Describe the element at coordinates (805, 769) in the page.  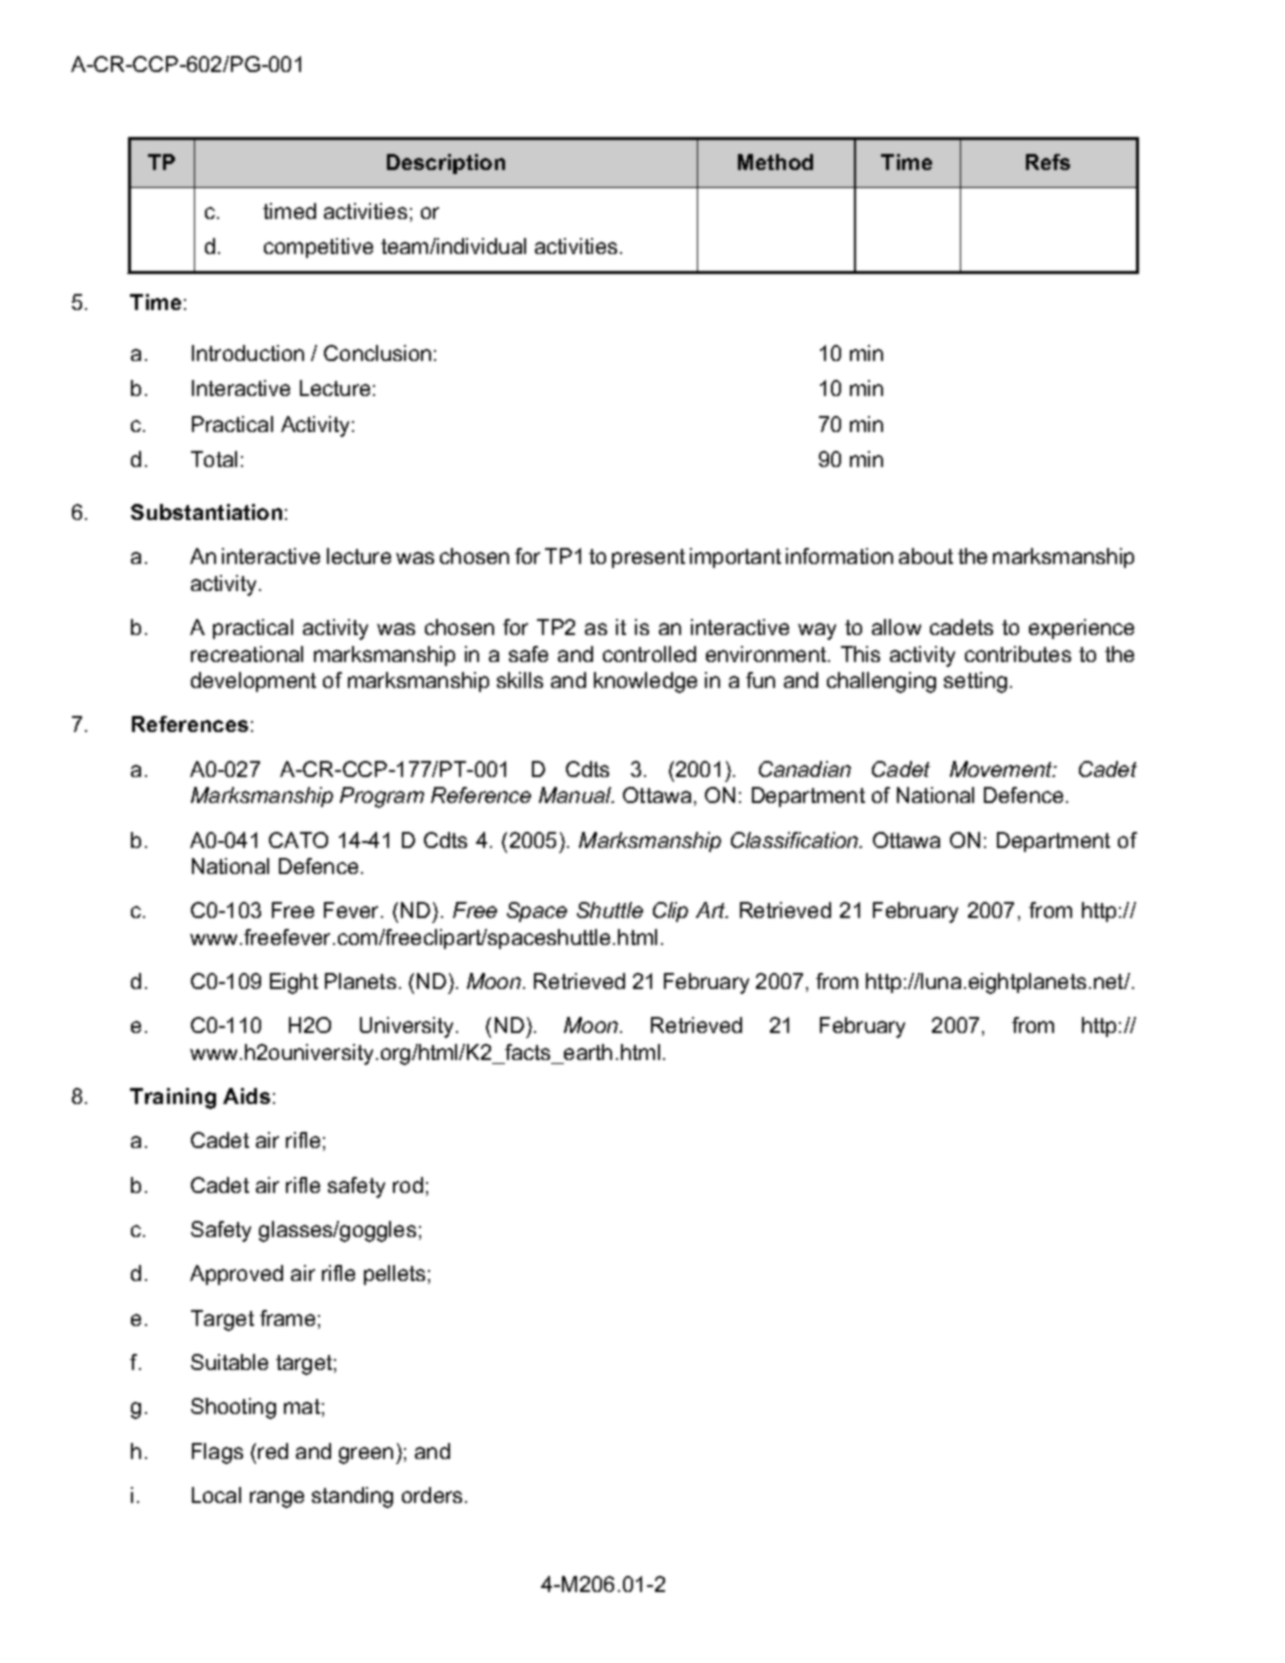
I see `Canadian` at that location.
